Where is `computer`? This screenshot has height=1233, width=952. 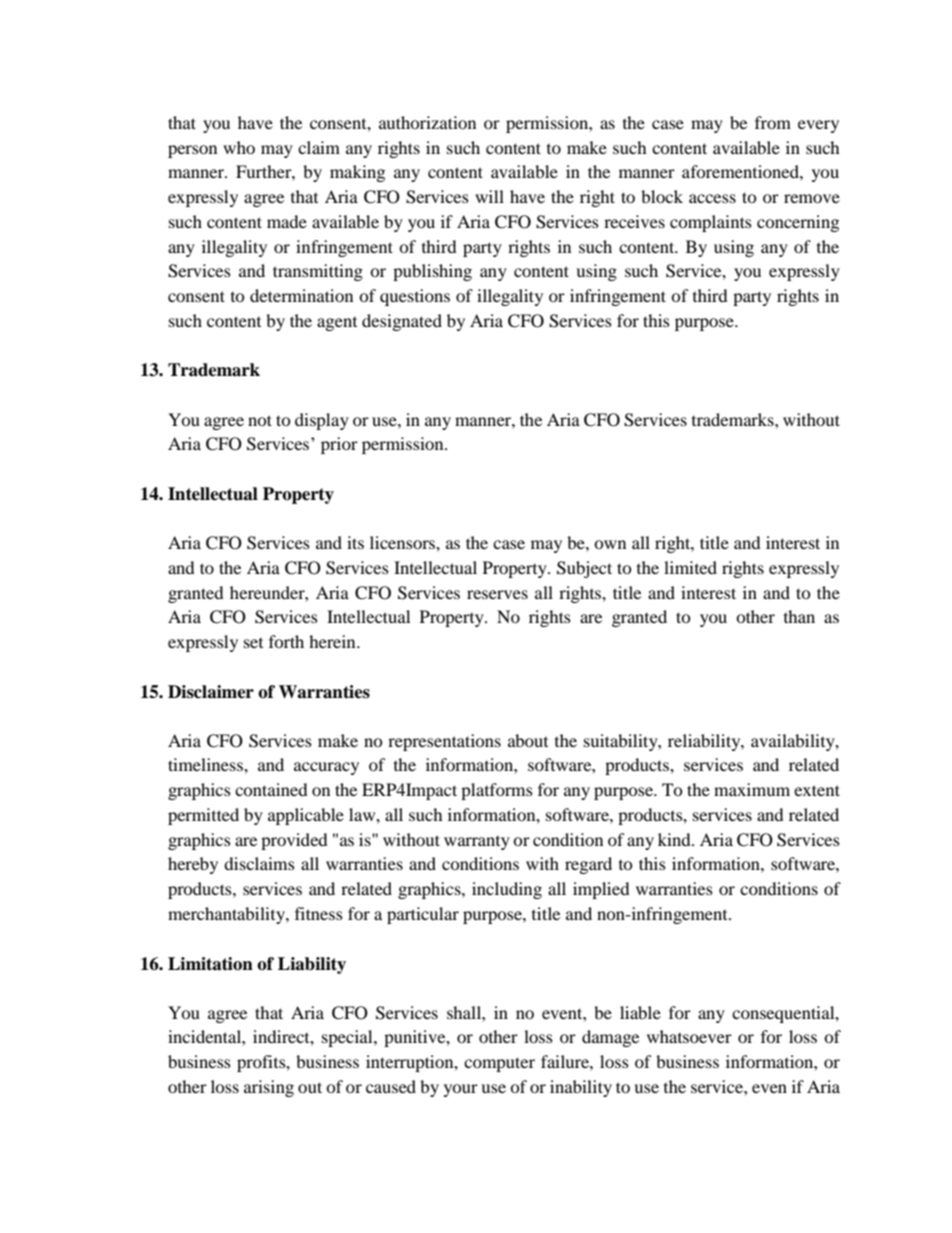
computer is located at coordinates (499, 1064).
